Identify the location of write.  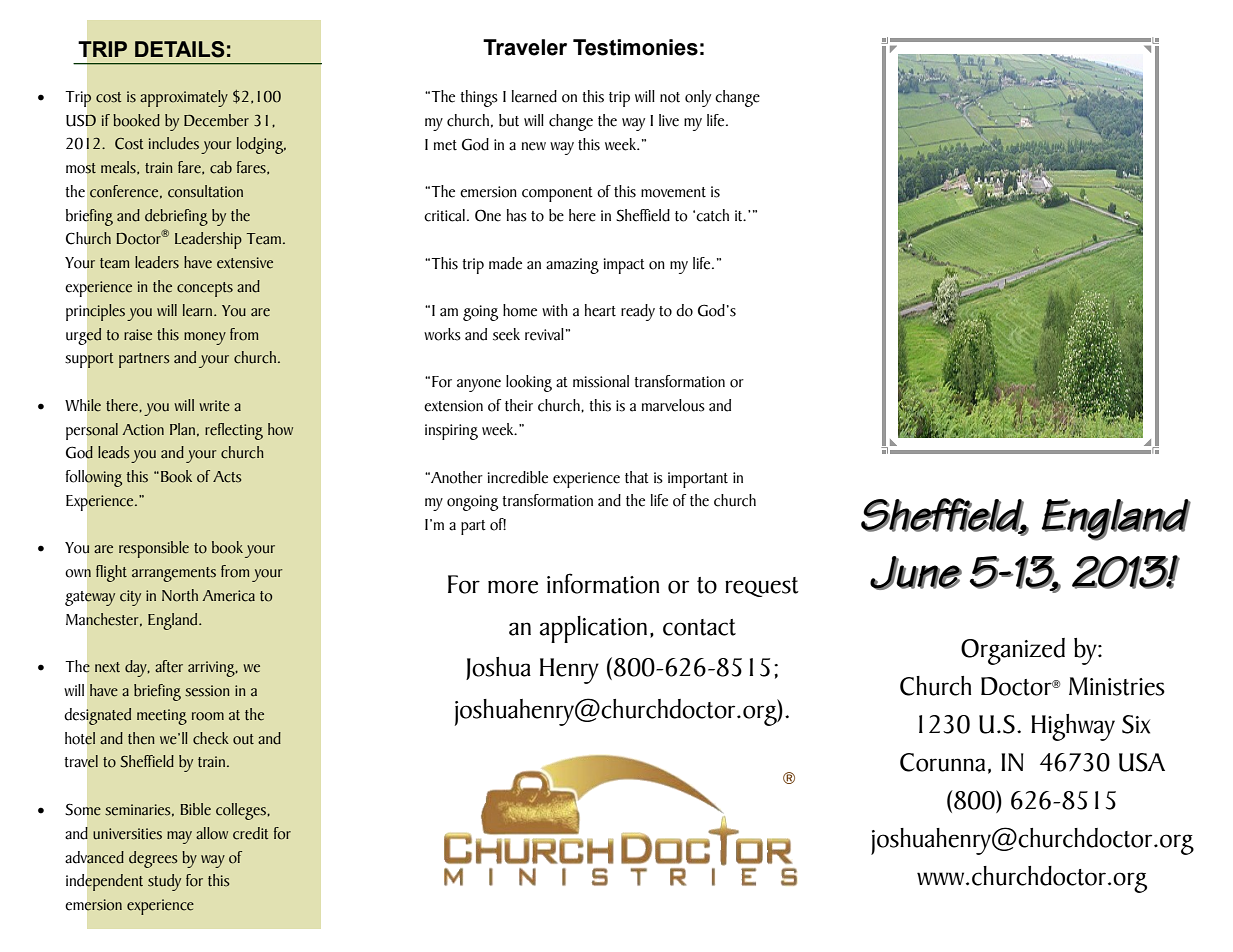
(214, 406).
